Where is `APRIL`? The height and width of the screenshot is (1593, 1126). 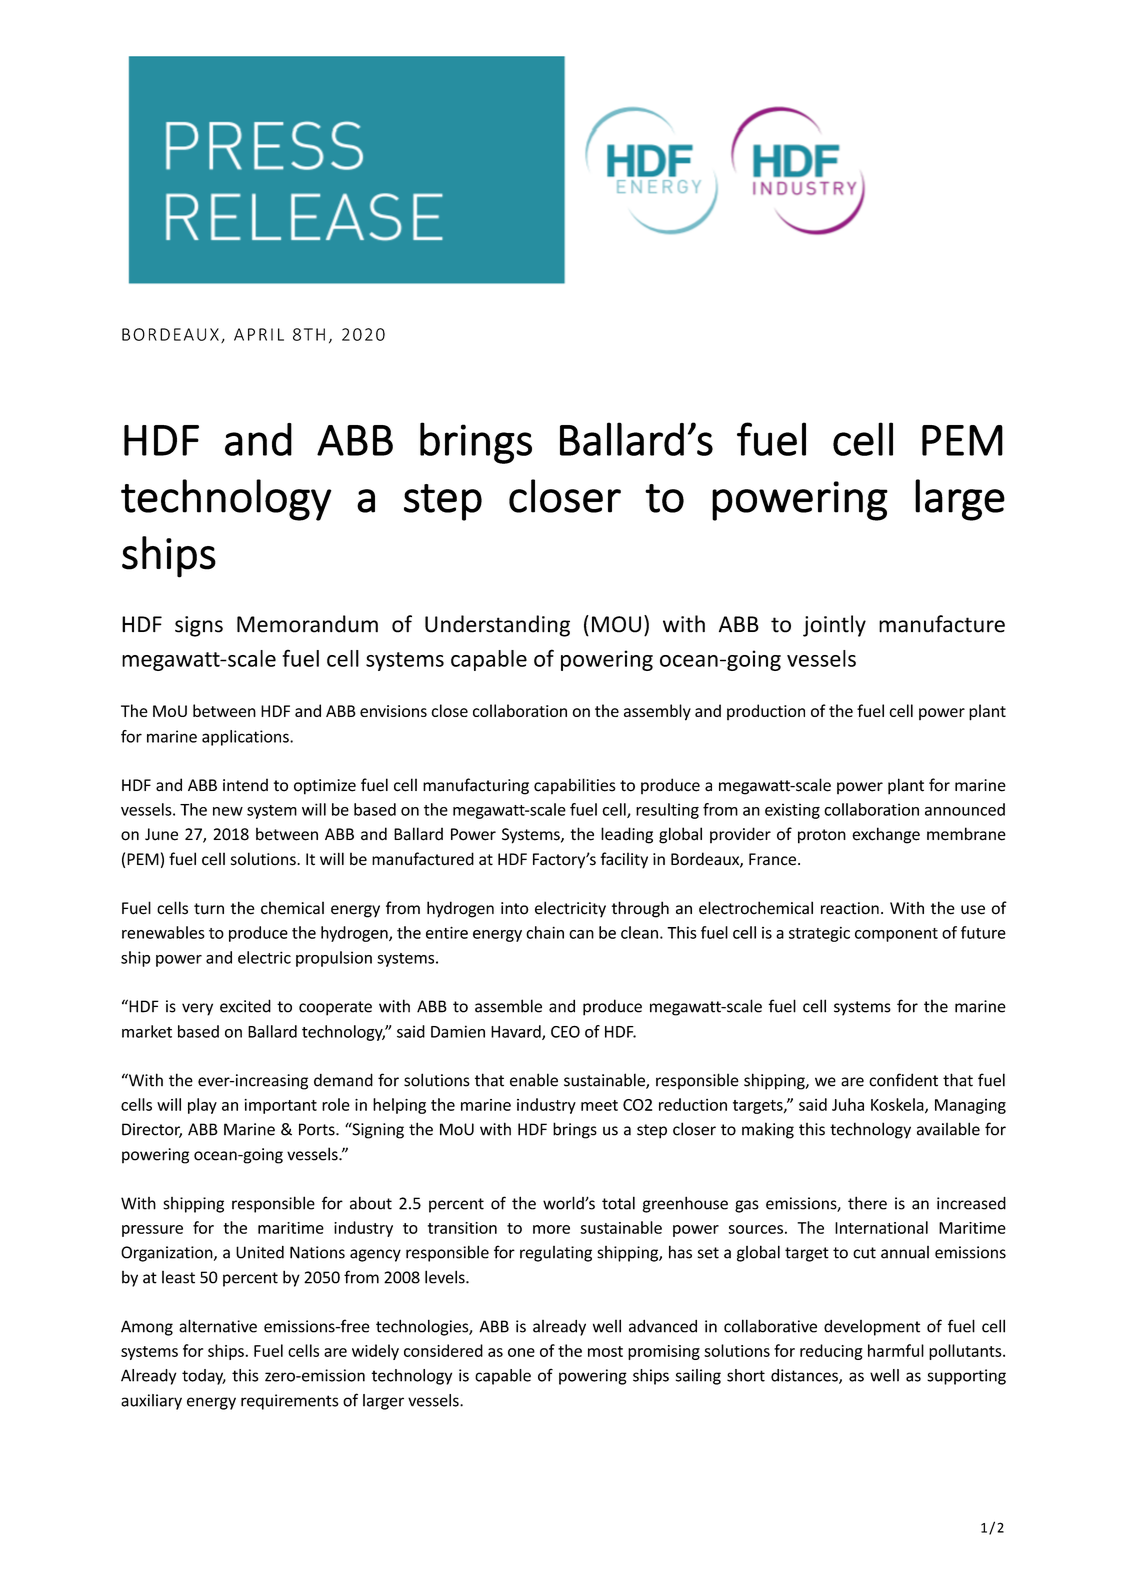 APRIL is located at coordinates (259, 334).
